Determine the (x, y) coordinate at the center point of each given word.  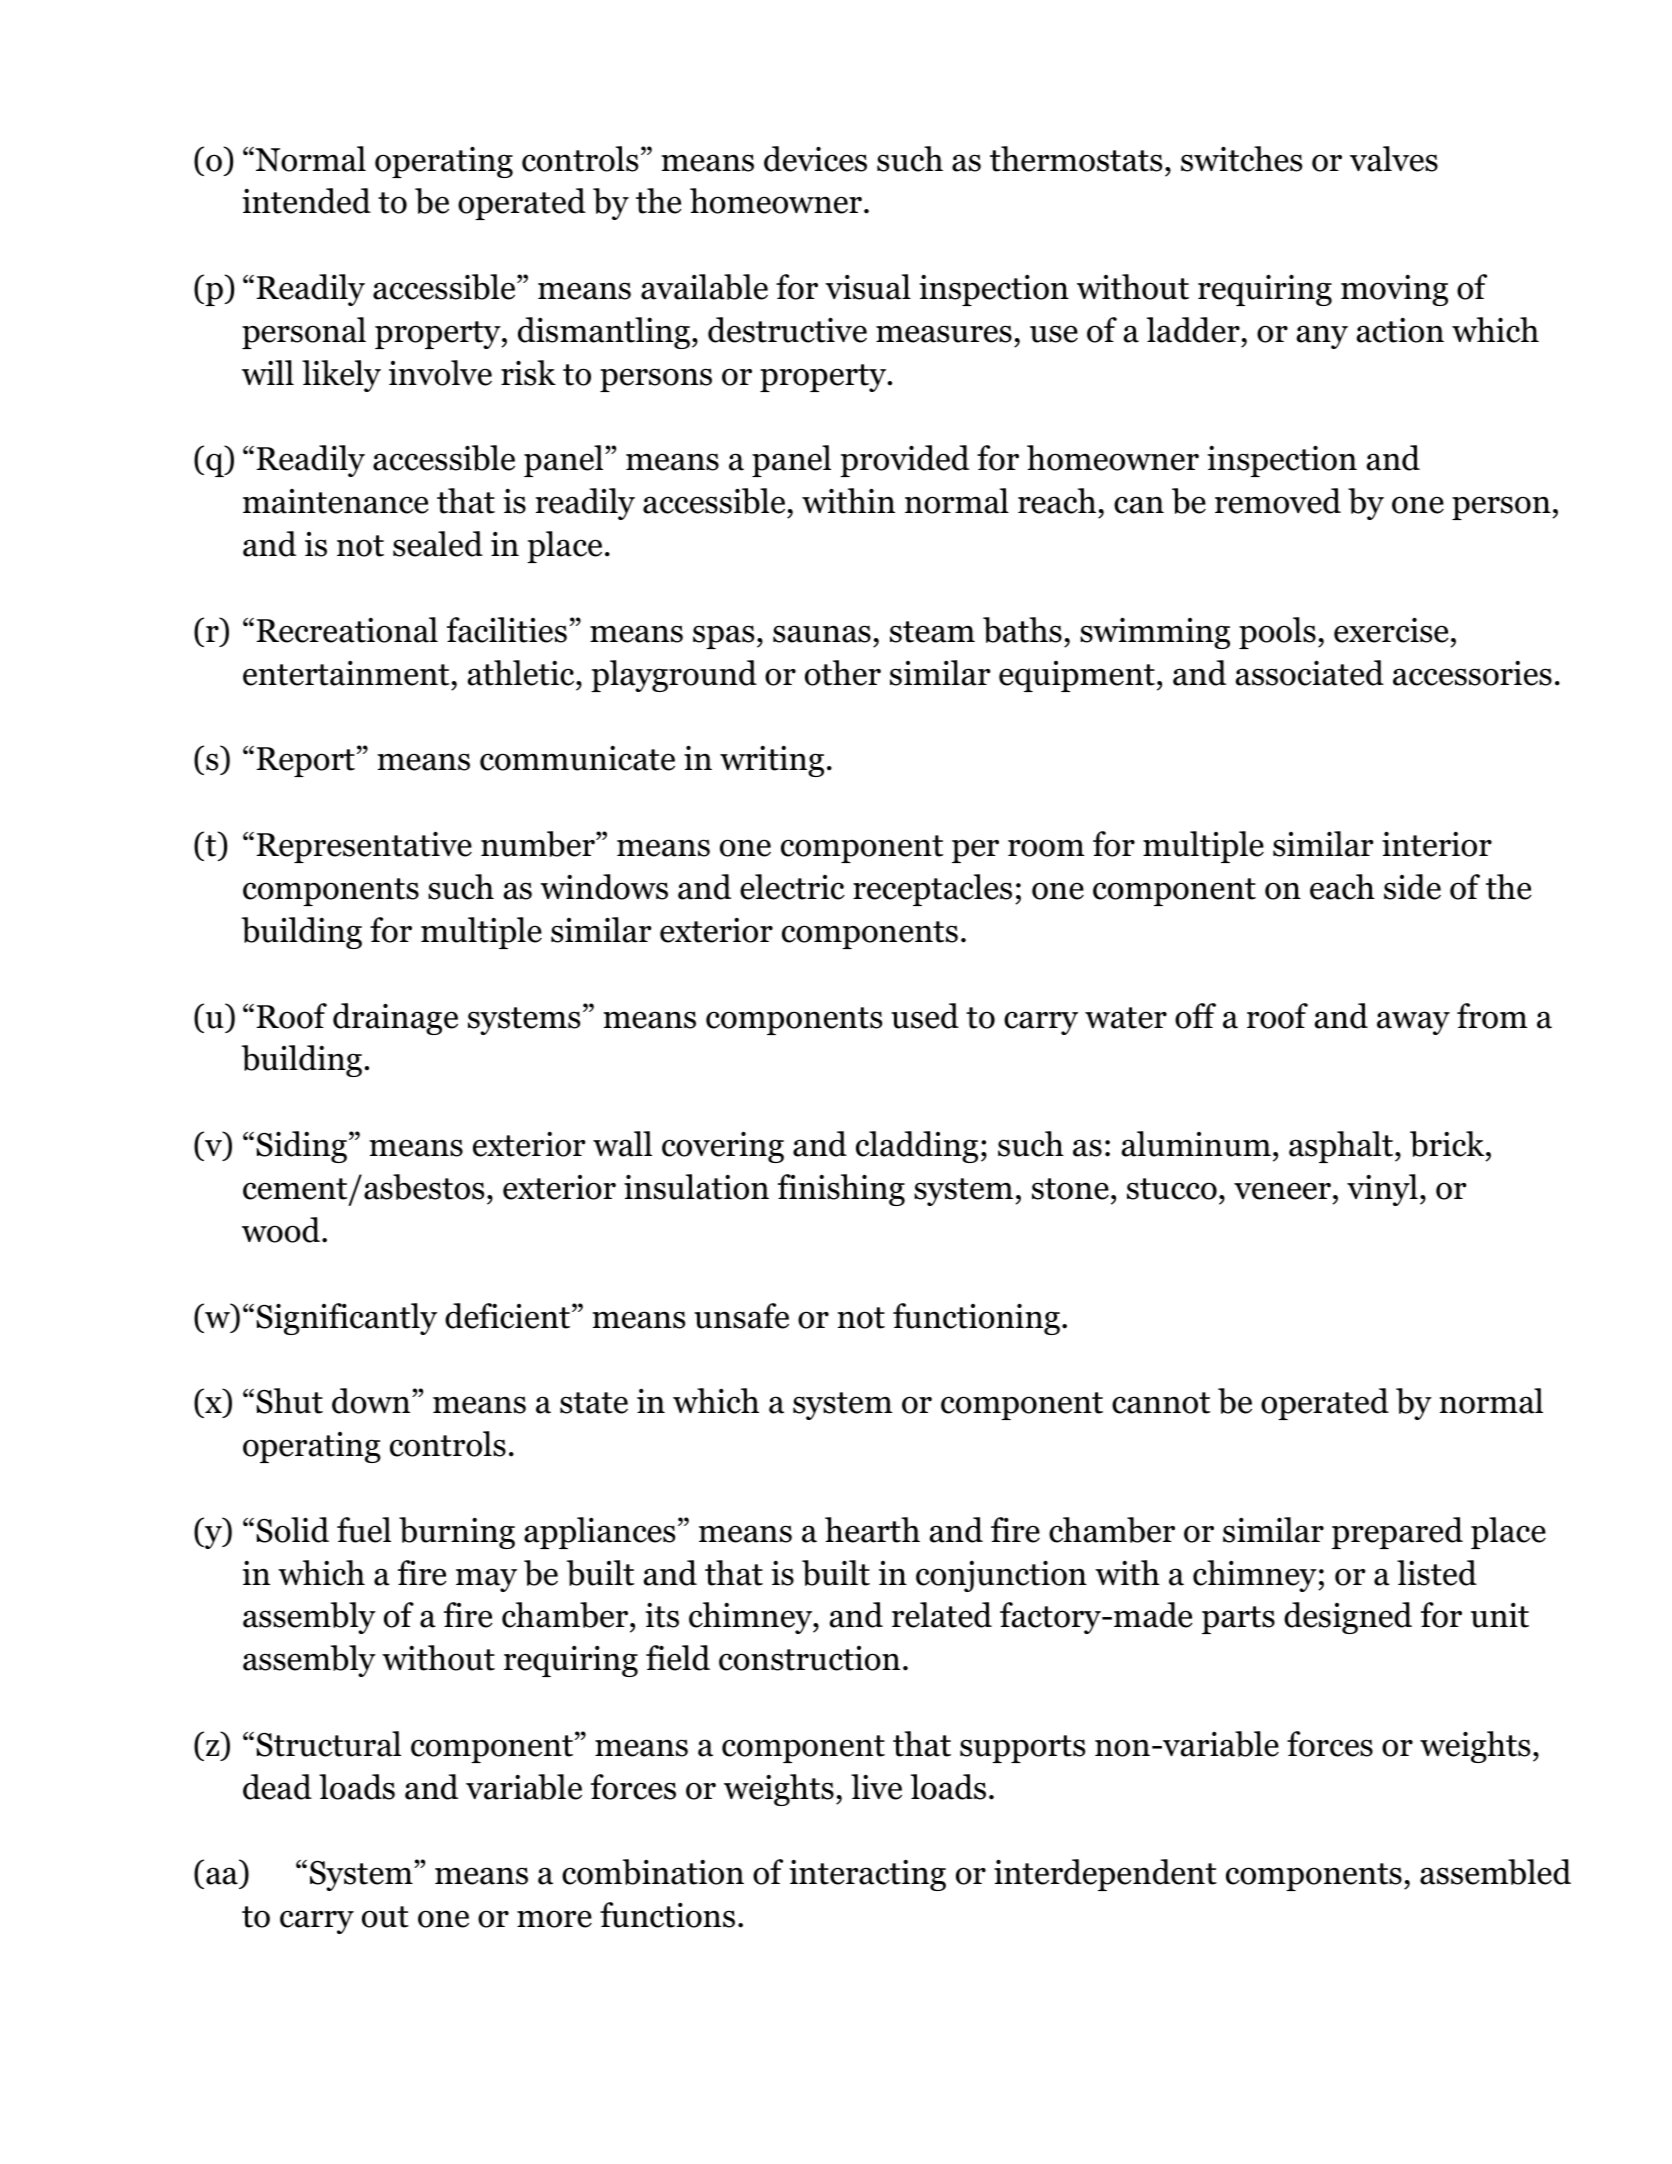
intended (306, 201)
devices (815, 159)
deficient (509, 1316)
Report (306, 762)
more (554, 1919)
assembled (1495, 1872)
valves (1394, 159)
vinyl (1382, 1190)
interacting (867, 1875)
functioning (976, 1319)
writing (772, 761)
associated (1309, 673)
